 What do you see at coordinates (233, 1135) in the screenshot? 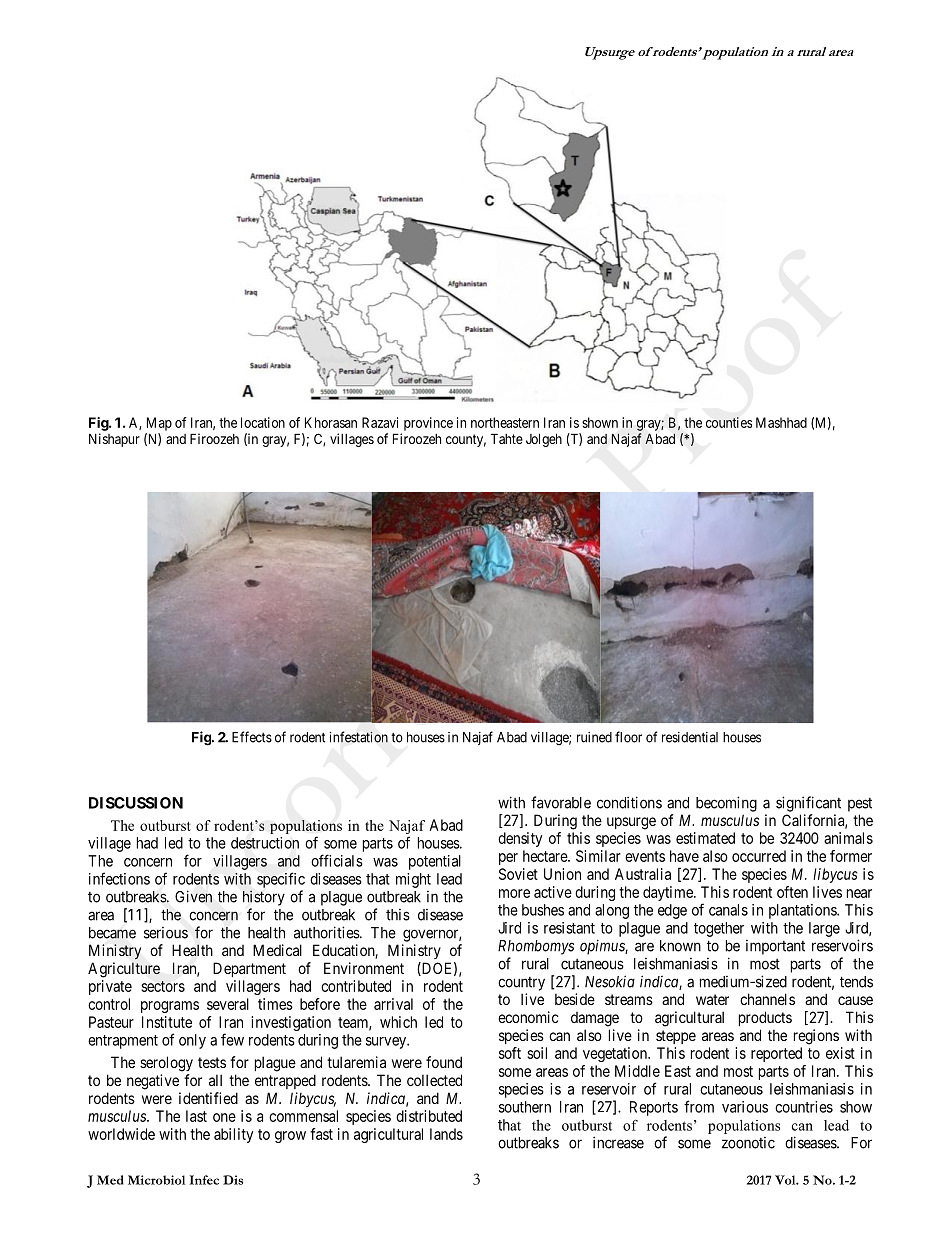
I see `ability` at bounding box center [233, 1135].
